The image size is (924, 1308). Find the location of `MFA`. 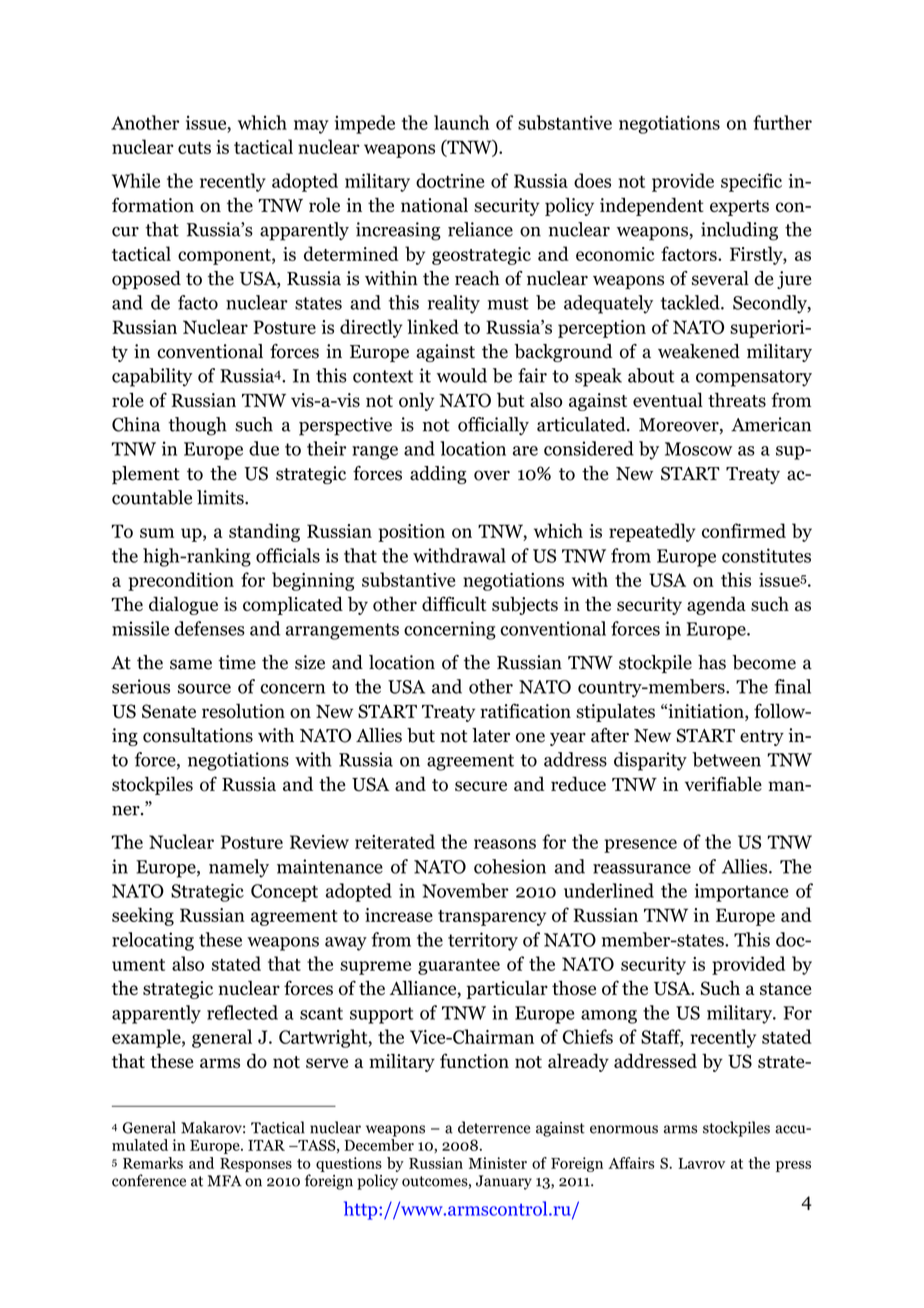

MFA is located at coordinates (225, 1181).
